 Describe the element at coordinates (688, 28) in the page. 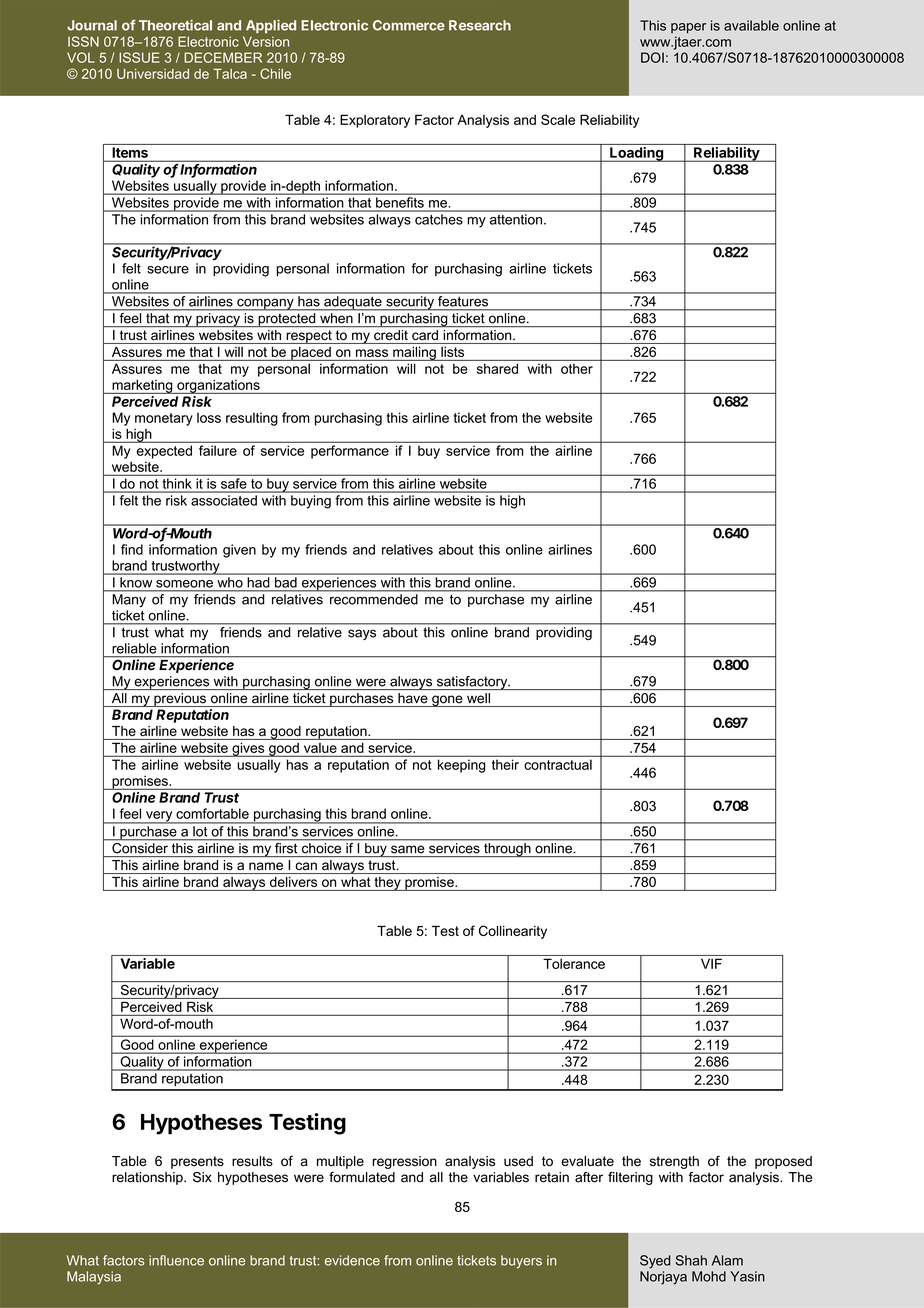

I see `paper` at that location.
